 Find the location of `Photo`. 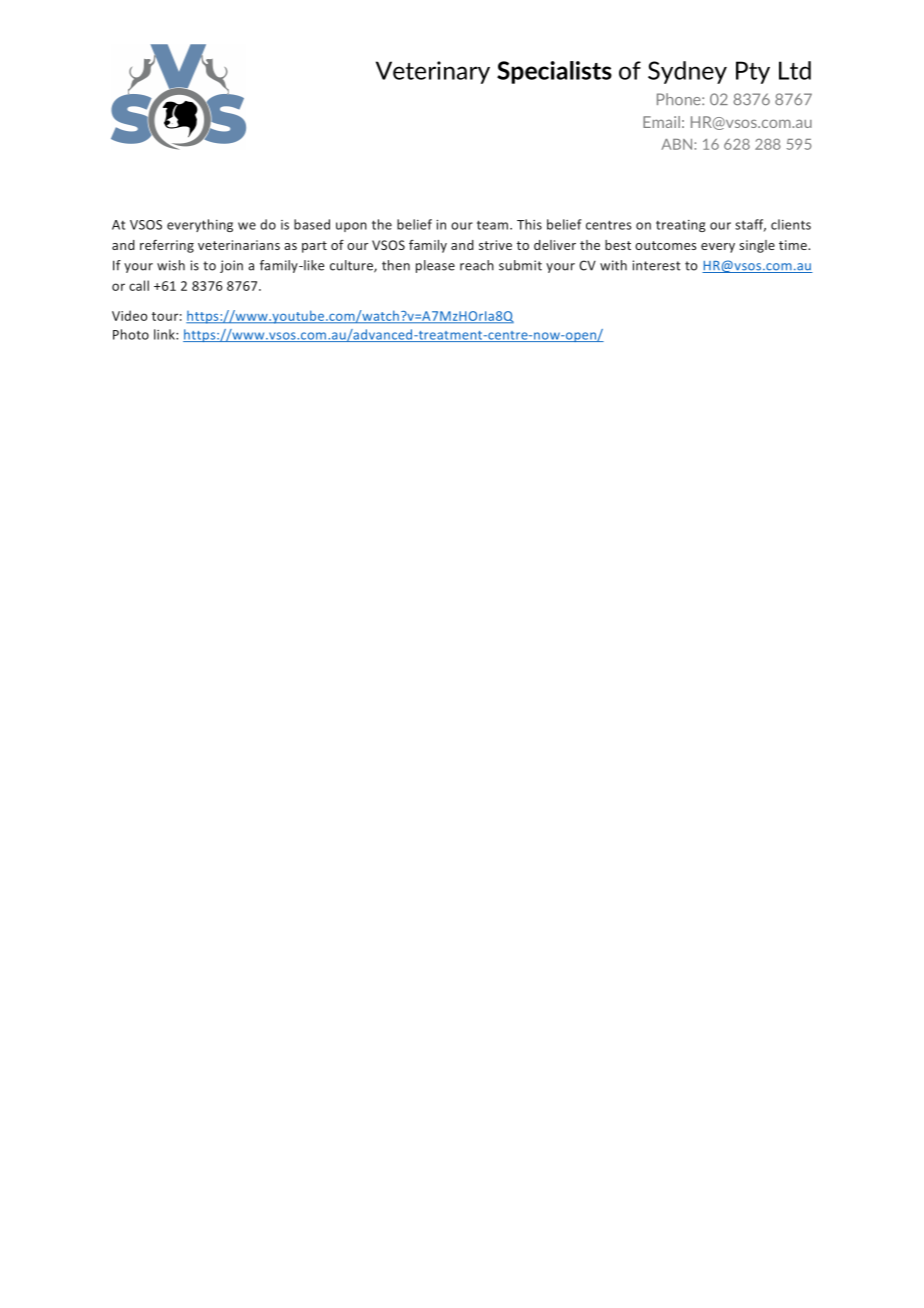

Photo is located at coordinates (131, 334).
